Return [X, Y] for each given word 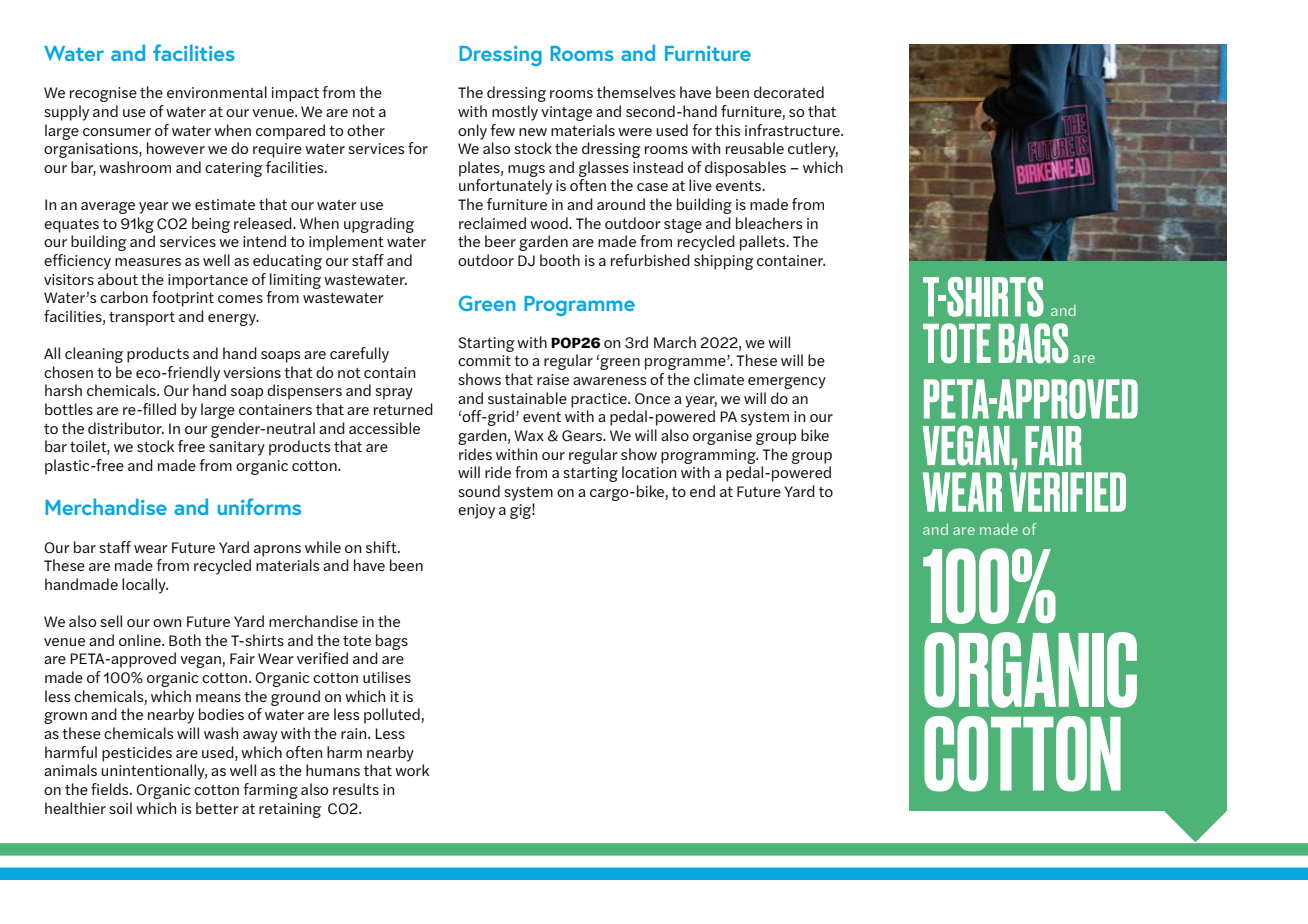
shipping [724, 262]
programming [709, 456]
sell [111, 621]
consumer [117, 132]
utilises [387, 677]
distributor [126, 428]
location [649, 472]
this [727, 130]
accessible [384, 428]
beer [500, 241]
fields [111, 789]
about [118, 279]
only [472, 132]
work [412, 770]
